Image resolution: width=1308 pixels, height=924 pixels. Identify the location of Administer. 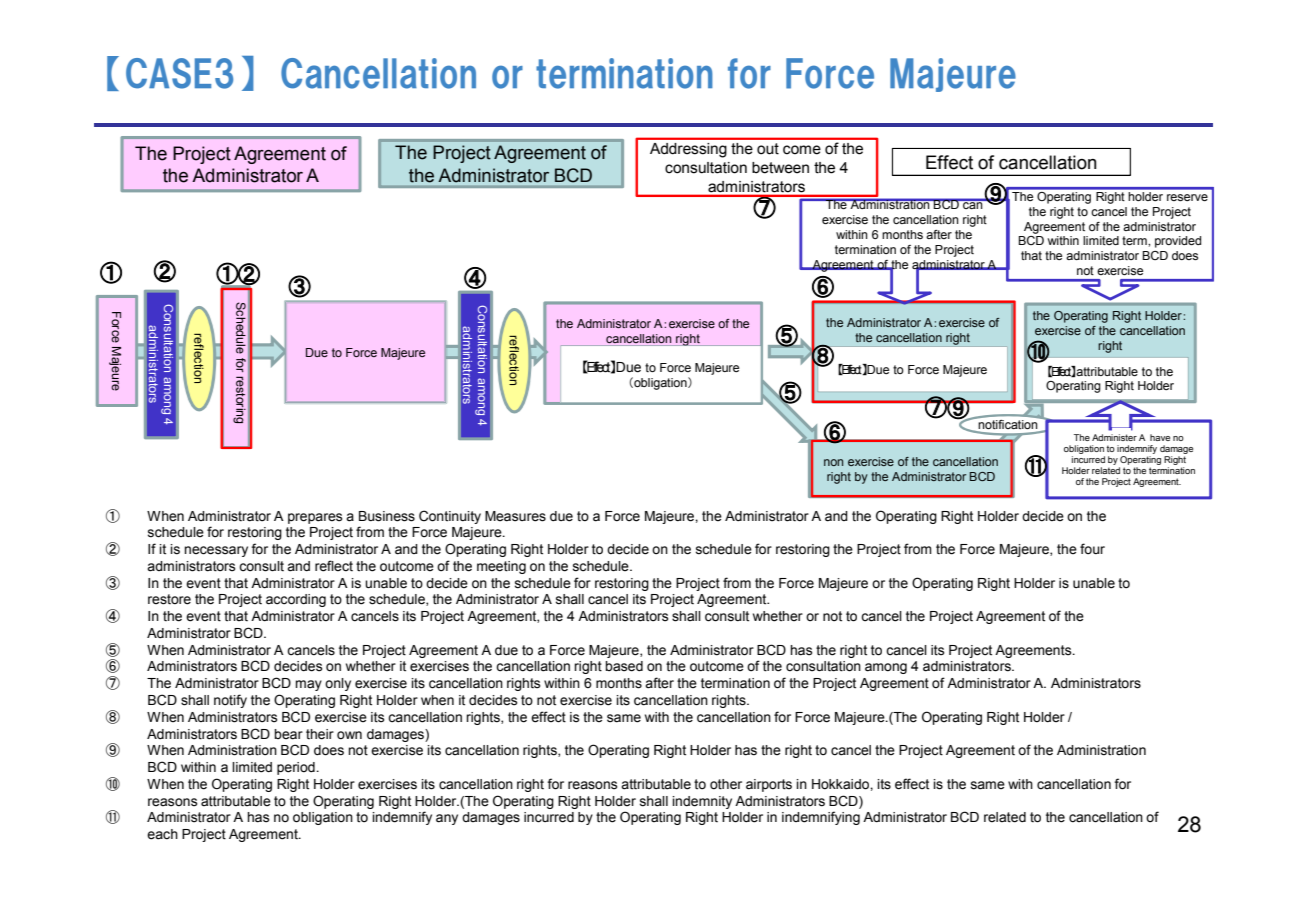
(1114, 437).
